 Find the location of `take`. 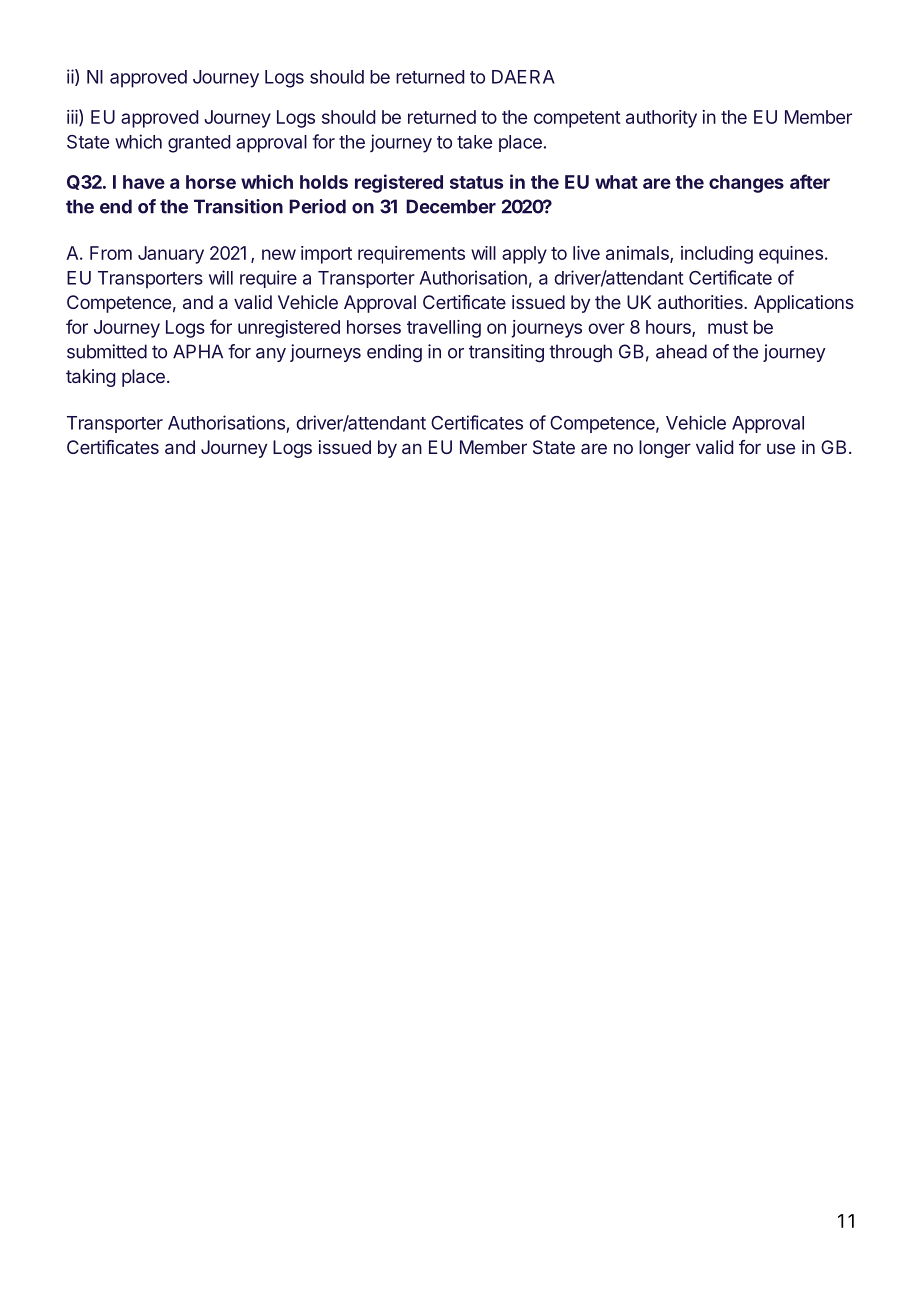

take is located at coordinates (474, 142).
